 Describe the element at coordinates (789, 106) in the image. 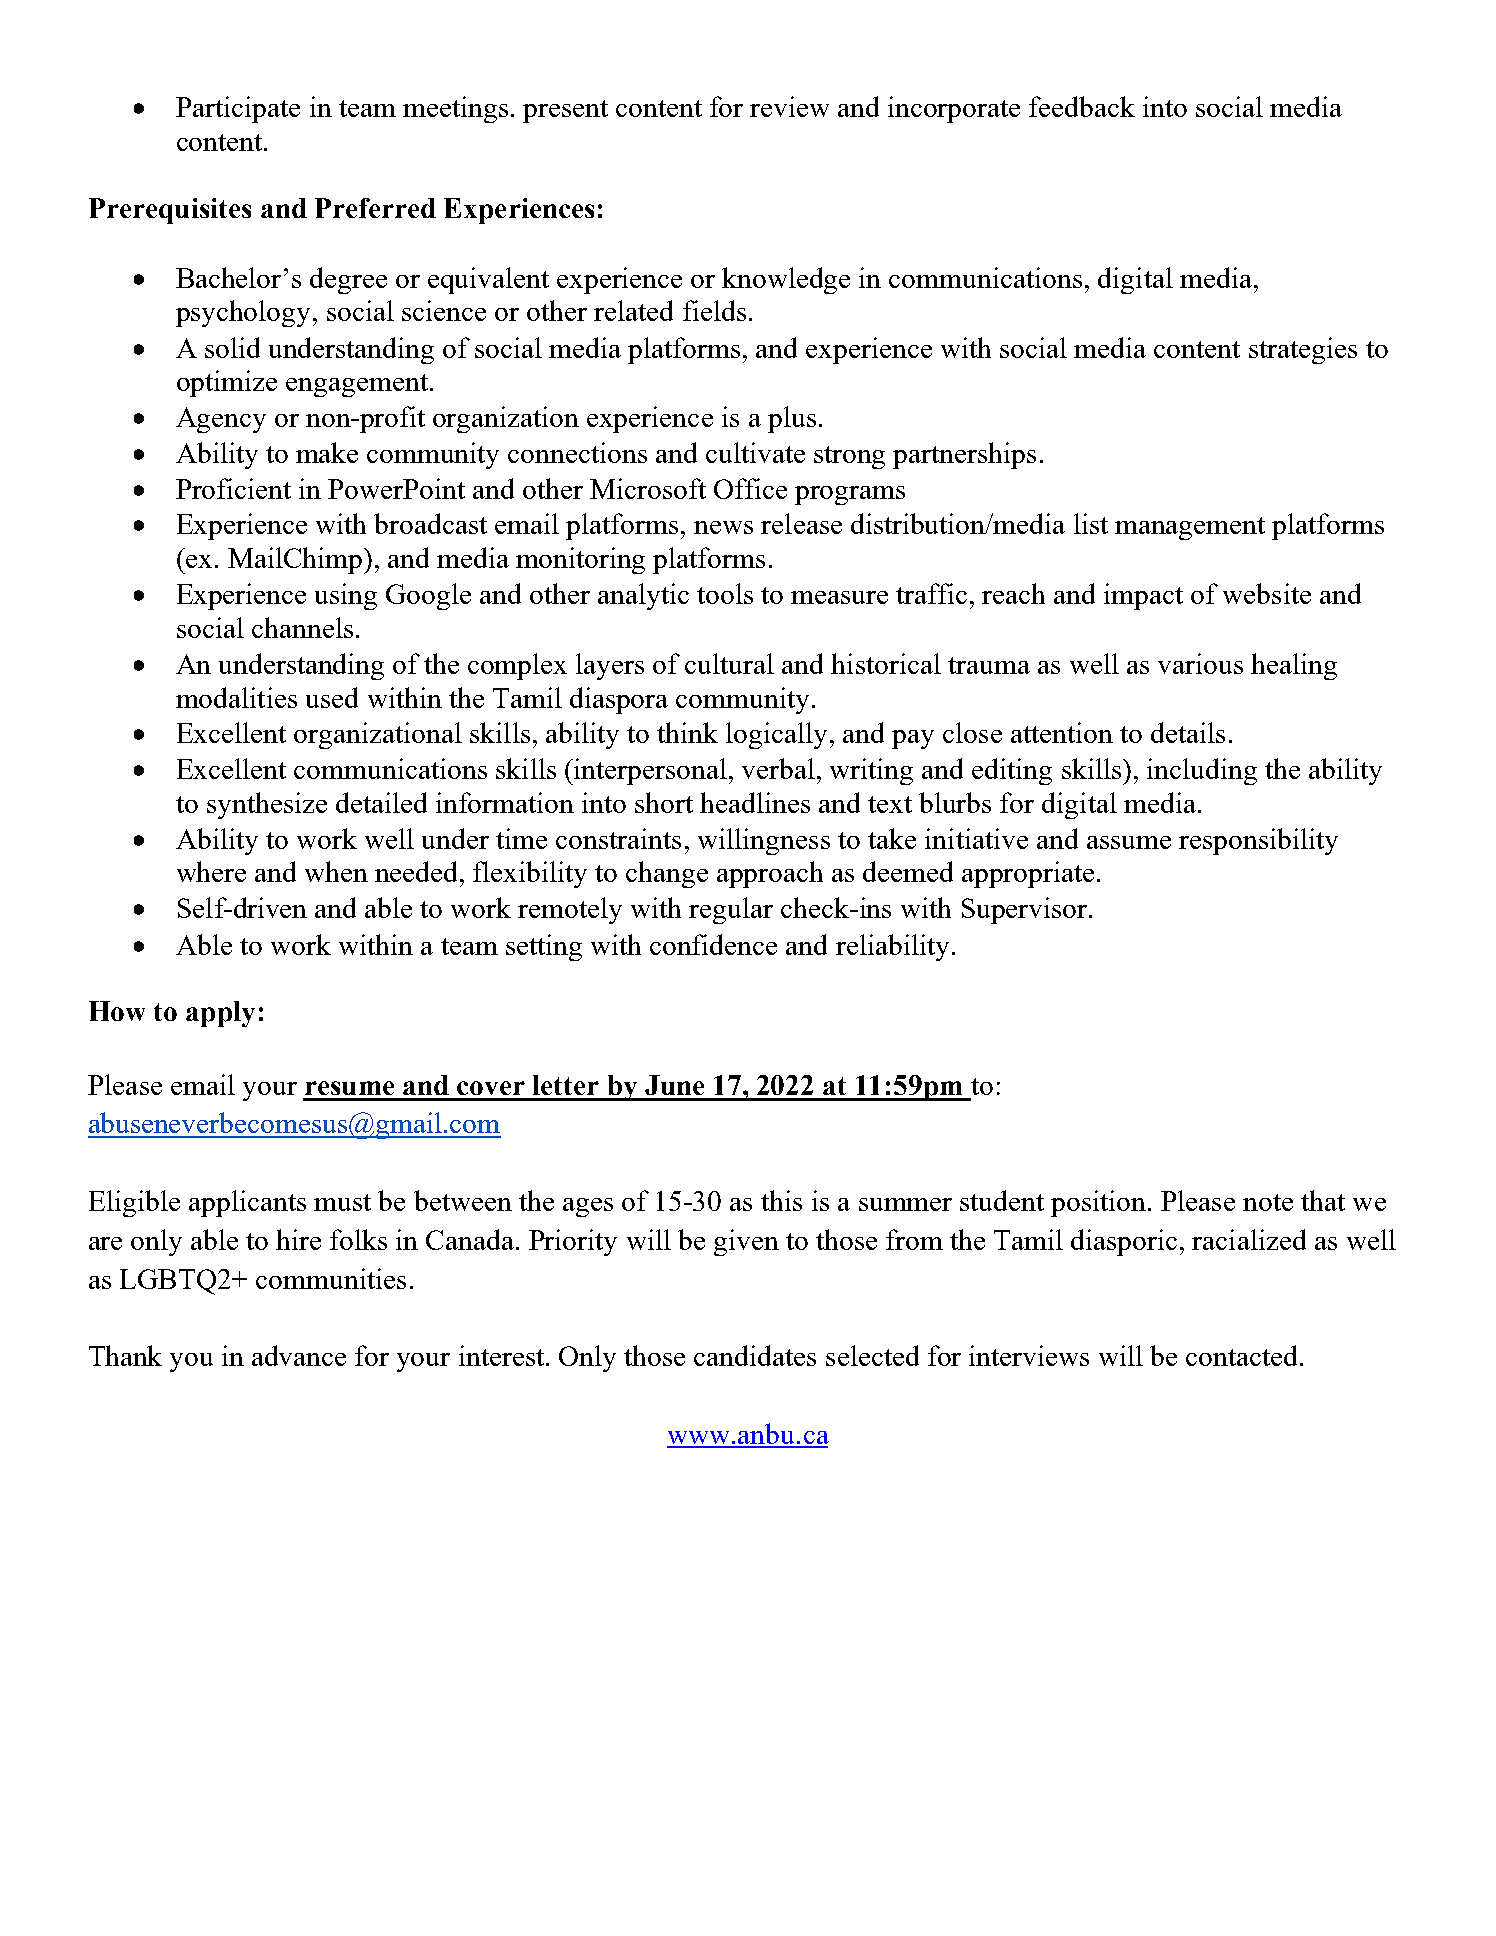

I see `review` at that location.
